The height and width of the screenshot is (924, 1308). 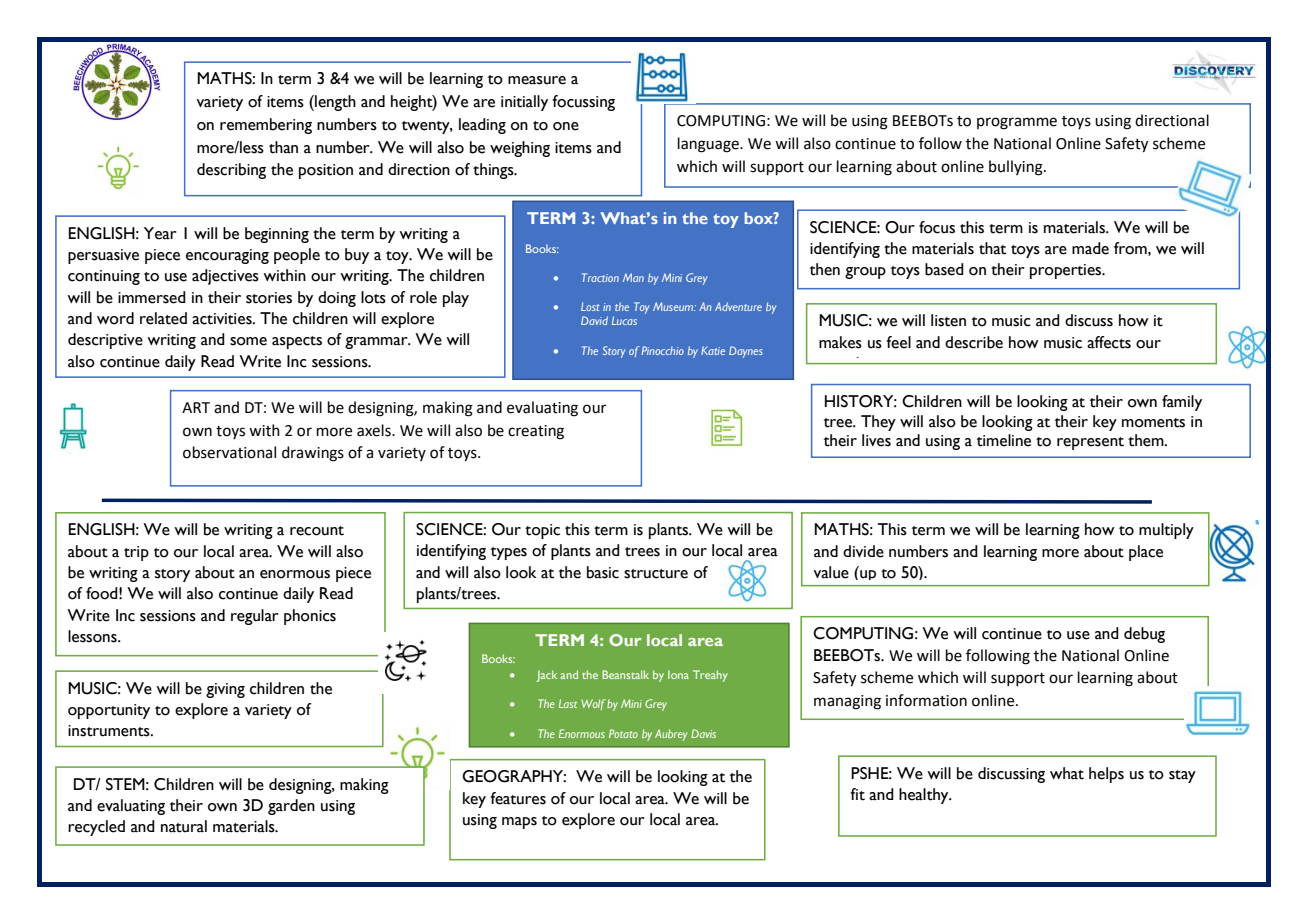 I want to click on one, so click(x=566, y=126).
